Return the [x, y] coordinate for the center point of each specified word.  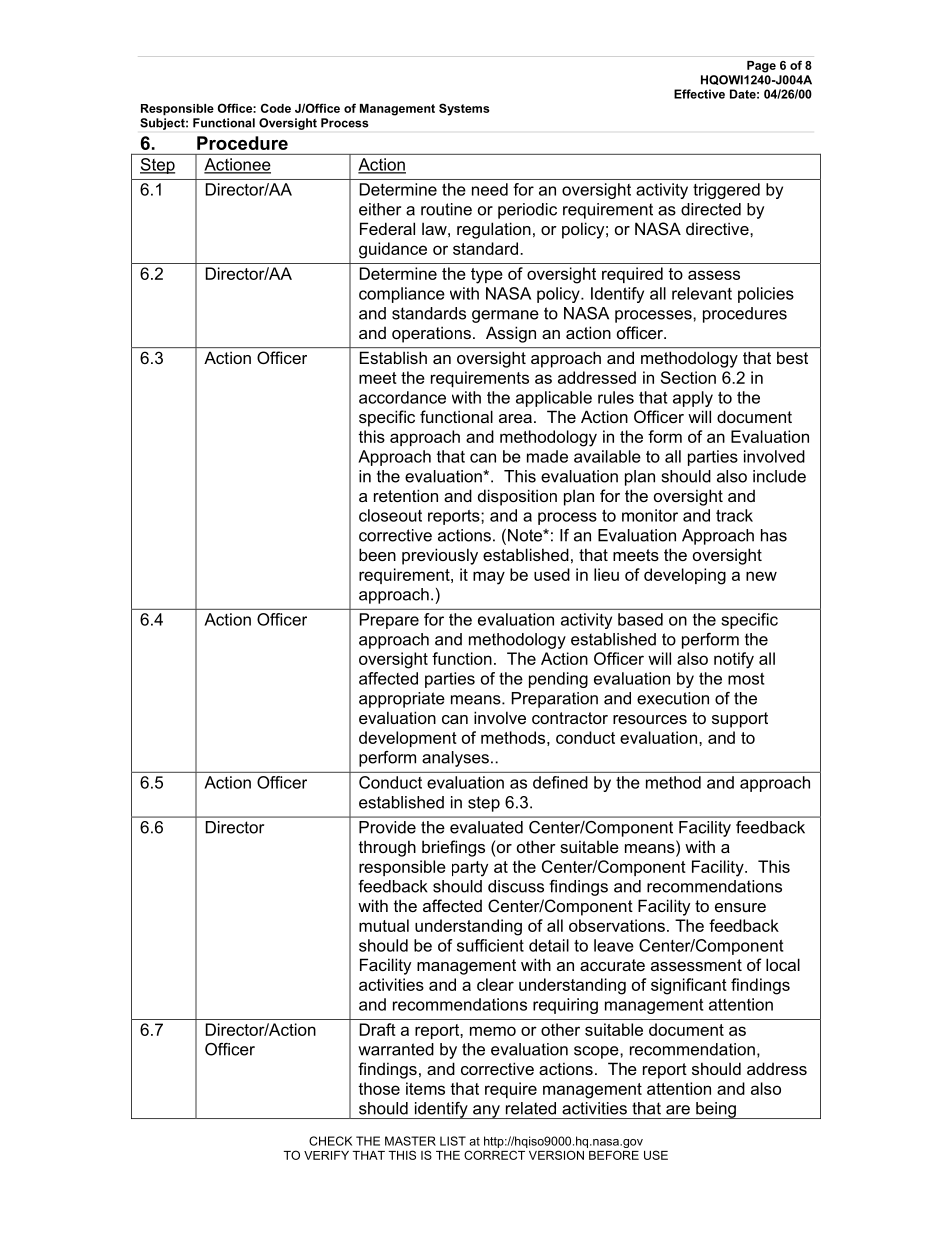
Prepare [389, 621]
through [387, 848]
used [552, 574]
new [761, 576]
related [531, 1108]
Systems [464, 109]
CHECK [330, 1141]
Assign [511, 334]
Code [276, 108]
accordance [402, 397]
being [716, 1110]
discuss [516, 886]
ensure [740, 907]
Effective [699, 94]
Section [688, 377]
